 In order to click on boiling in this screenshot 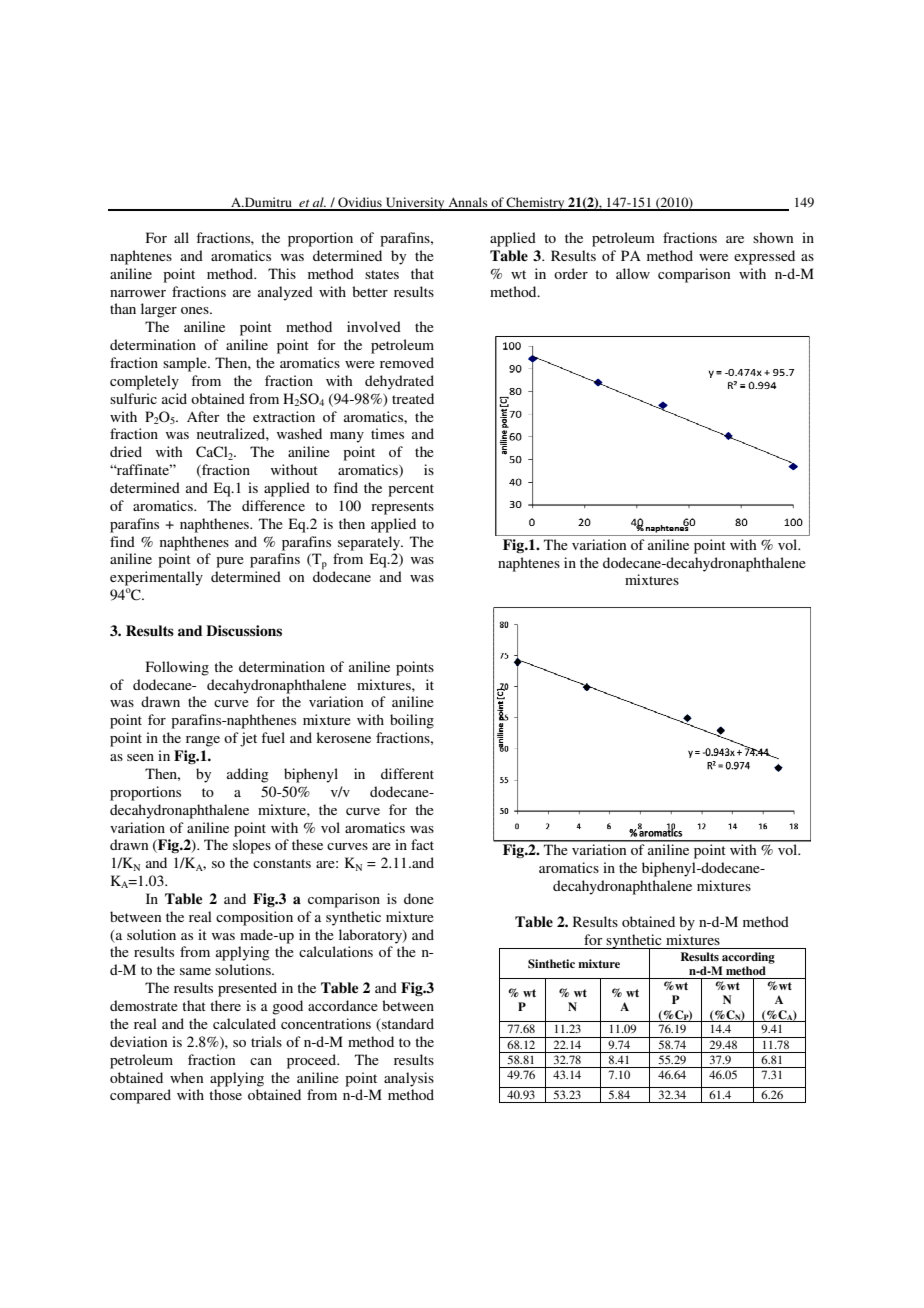, I will do `click(412, 721)`.
